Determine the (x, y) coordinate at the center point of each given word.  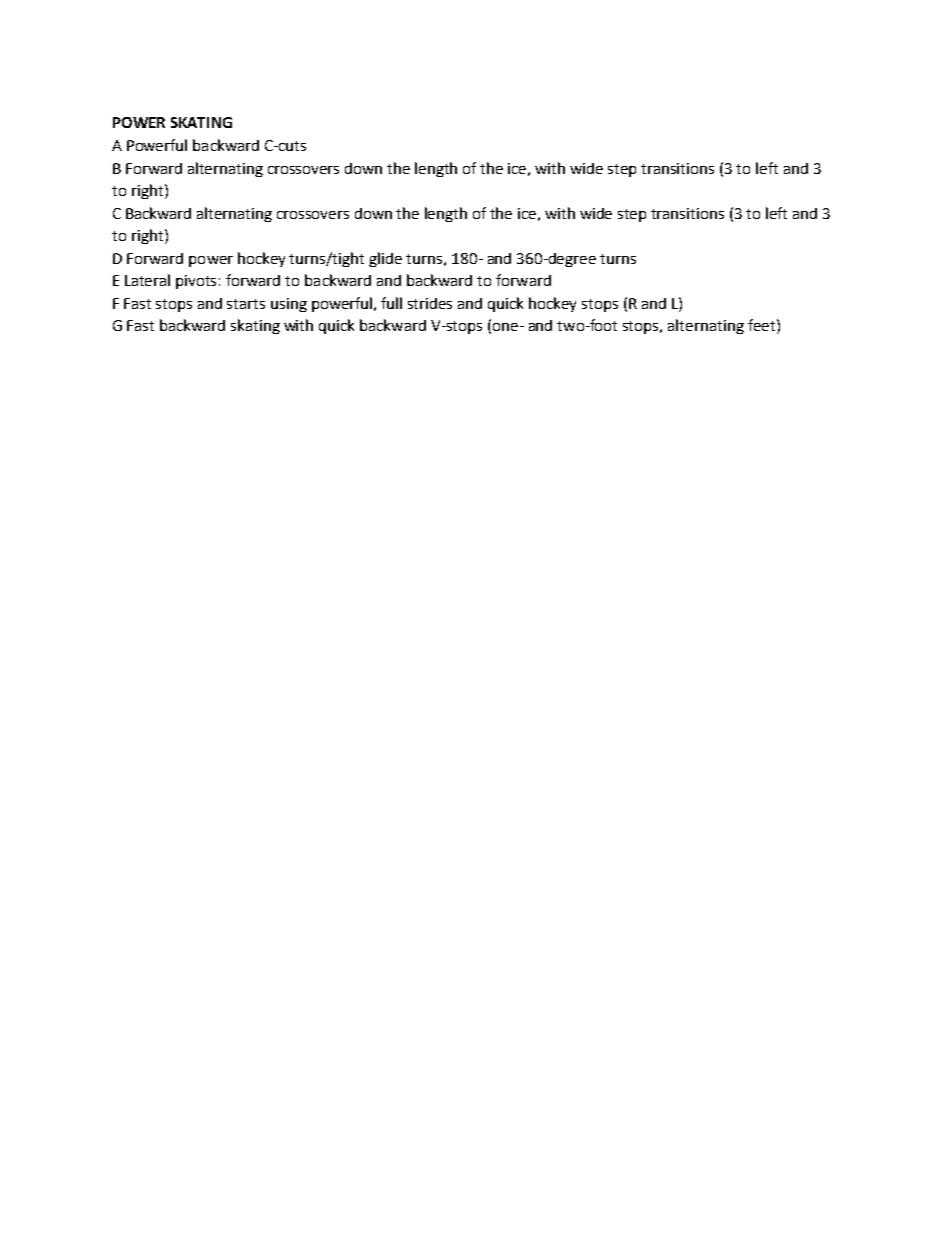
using (289, 305)
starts (246, 304)
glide (385, 259)
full (391, 303)
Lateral (147, 280)
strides (430, 303)
